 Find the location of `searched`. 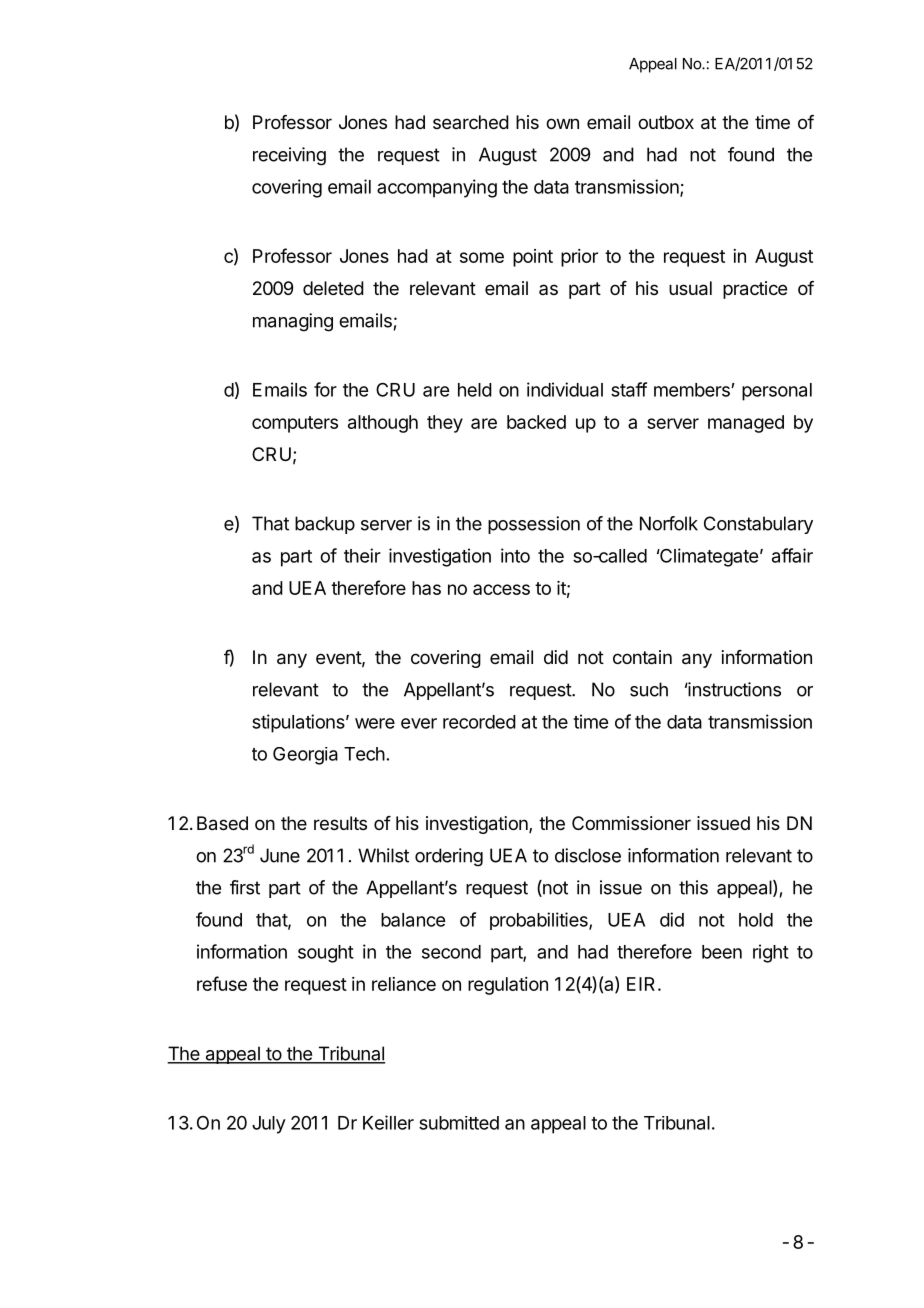

searched is located at coordinates (471, 122).
